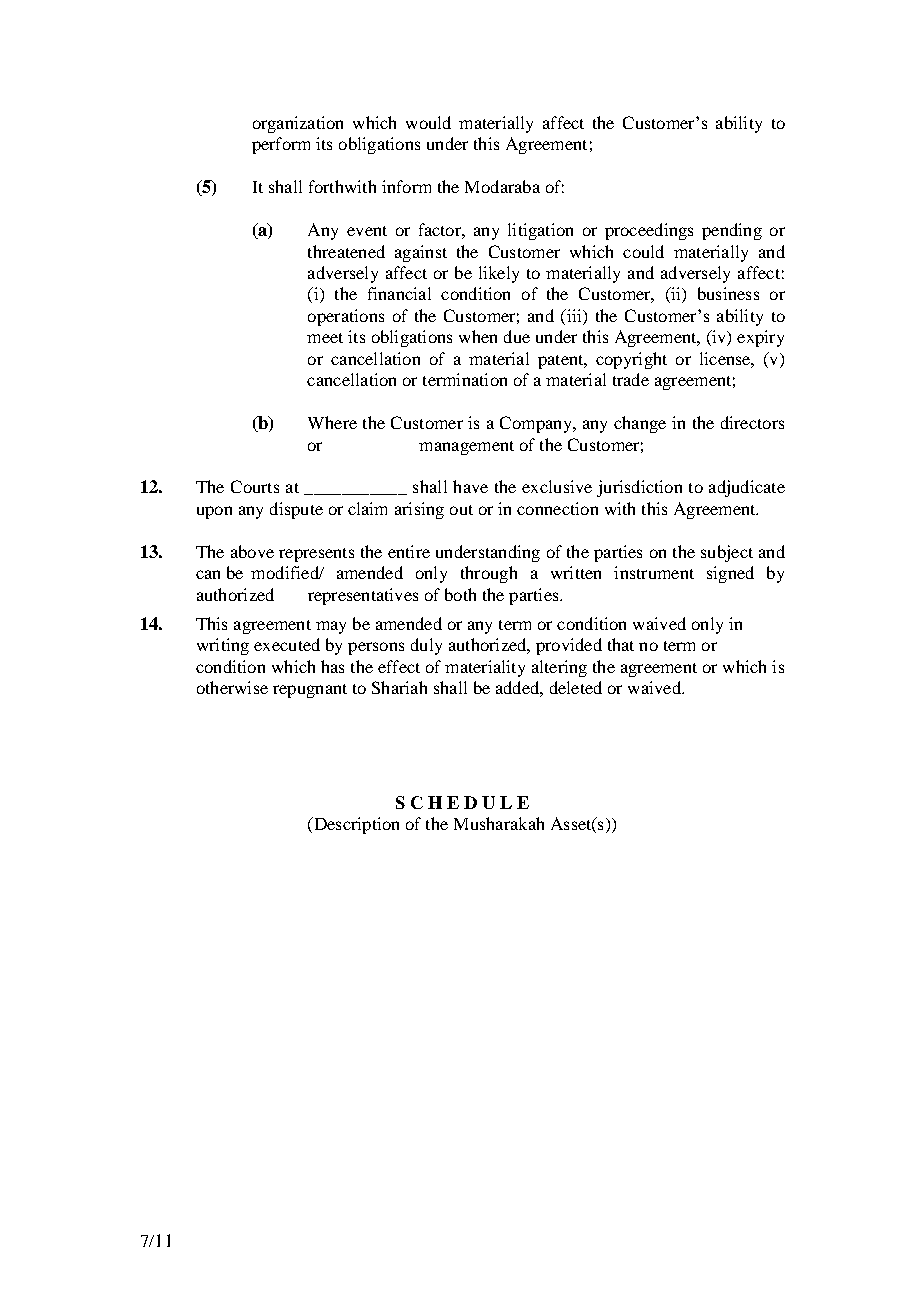  Describe the element at coordinates (478, 336) in the screenshot. I see `when` at that location.
